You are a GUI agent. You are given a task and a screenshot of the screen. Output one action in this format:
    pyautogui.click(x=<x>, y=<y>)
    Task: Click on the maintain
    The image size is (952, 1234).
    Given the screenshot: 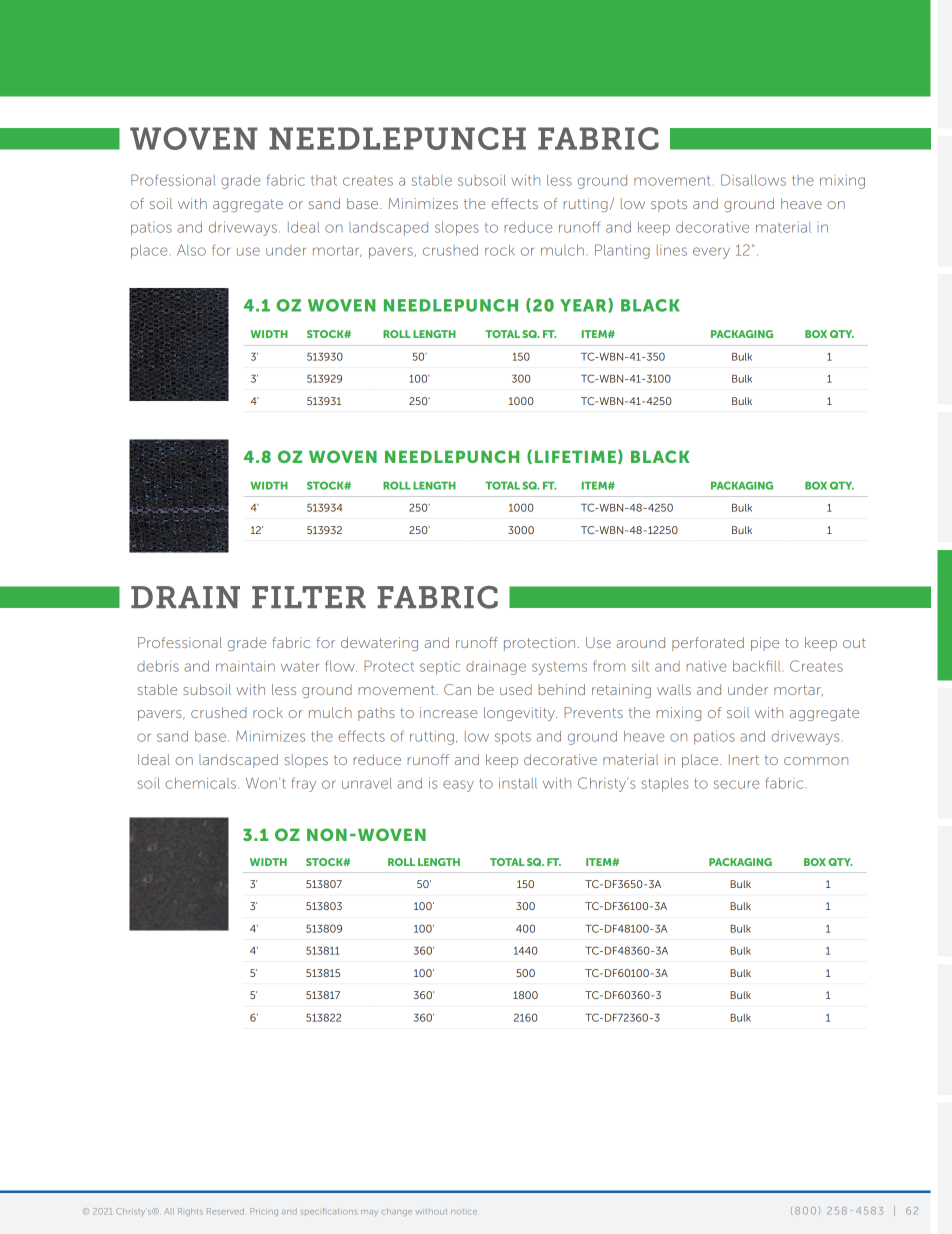 What is the action you would take?
    pyautogui.click(x=245, y=666)
